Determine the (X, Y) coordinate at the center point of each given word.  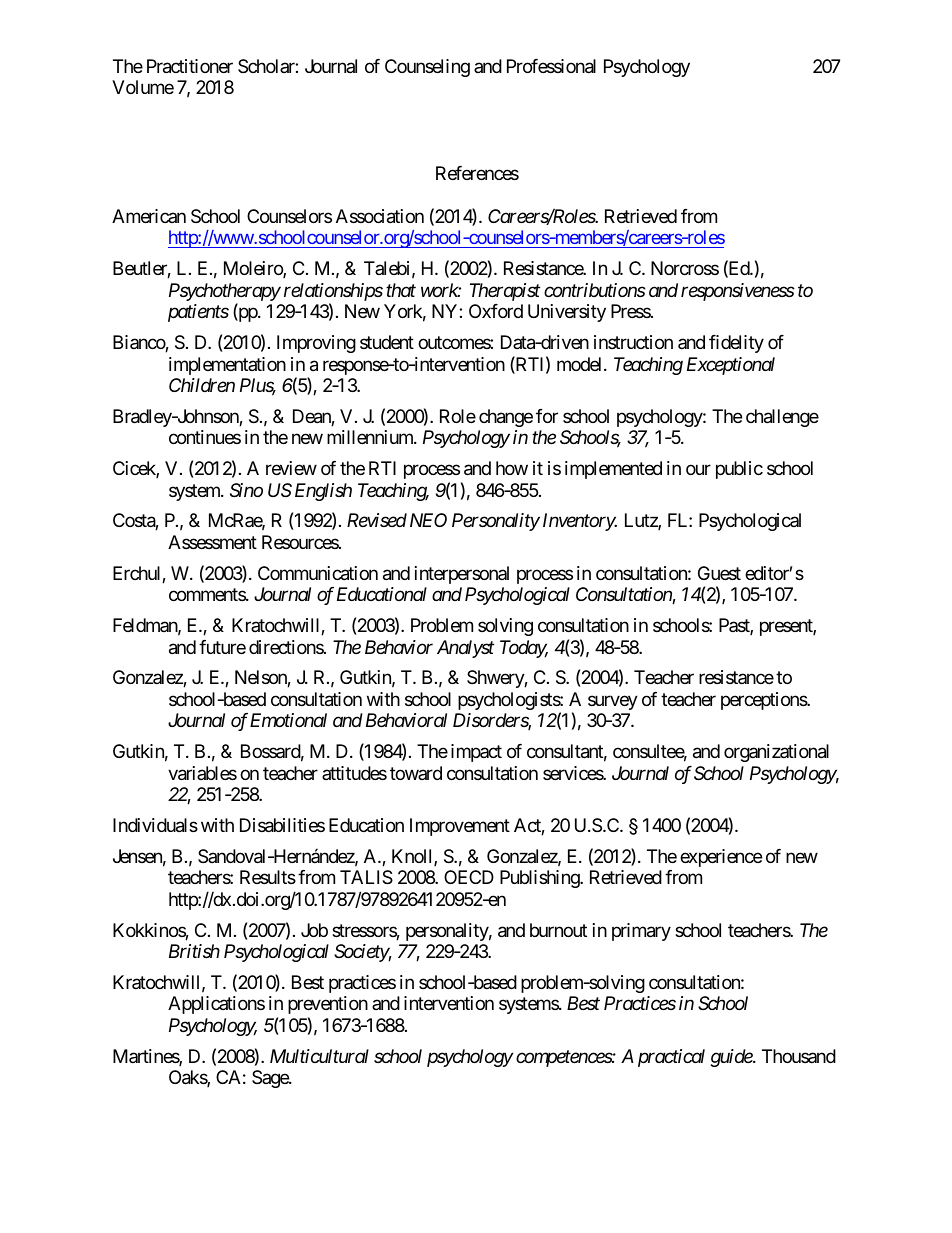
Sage (271, 1079)
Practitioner (190, 66)
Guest (719, 573)
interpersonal (462, 575)
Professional (551, 66)
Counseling (427, 68)
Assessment (212, 542)
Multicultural (319, 1056)
